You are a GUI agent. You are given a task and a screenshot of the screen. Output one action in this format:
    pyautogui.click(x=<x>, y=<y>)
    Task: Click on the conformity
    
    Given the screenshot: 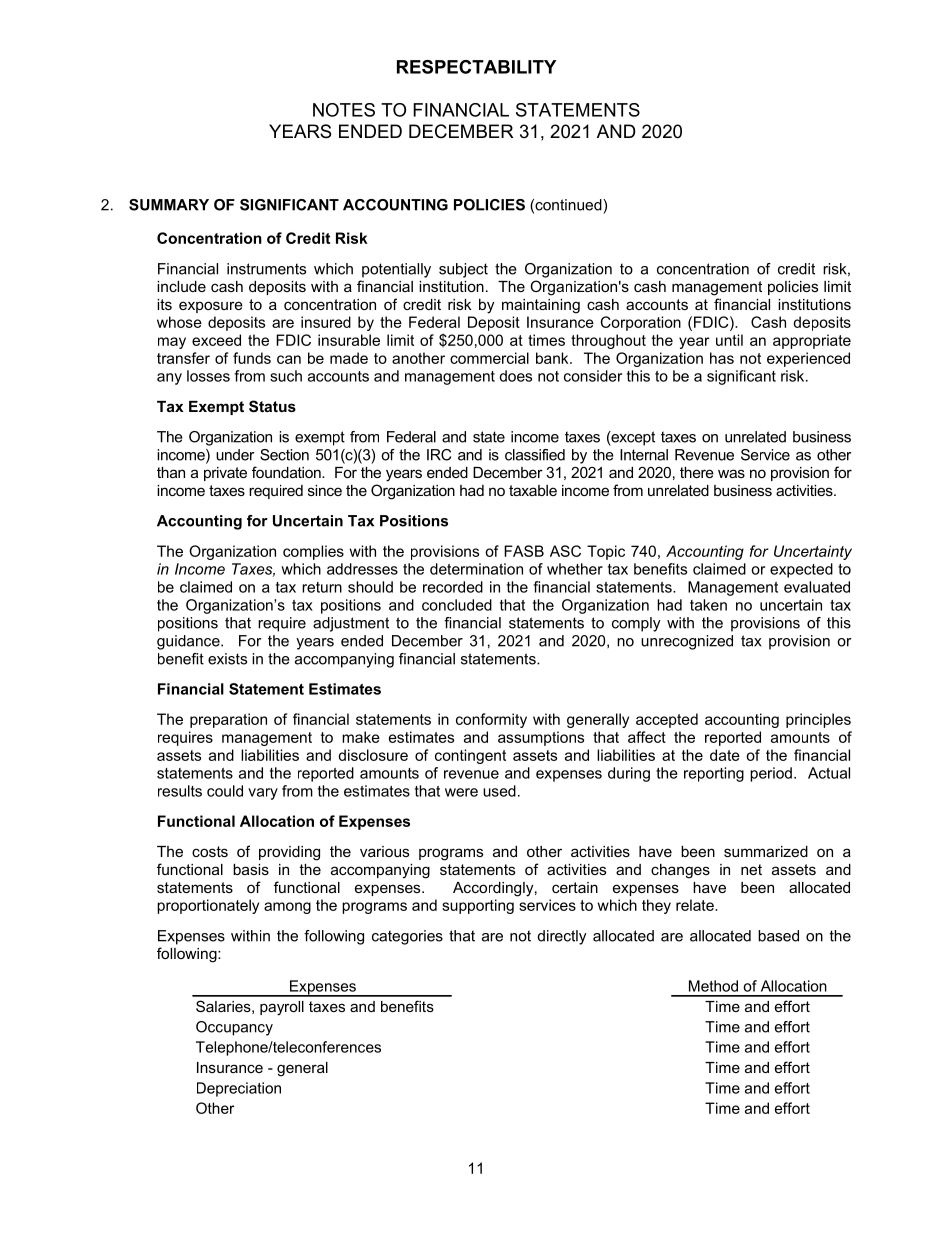 What is the action you would take?
    pyautogui.click(x=491, y=720)
